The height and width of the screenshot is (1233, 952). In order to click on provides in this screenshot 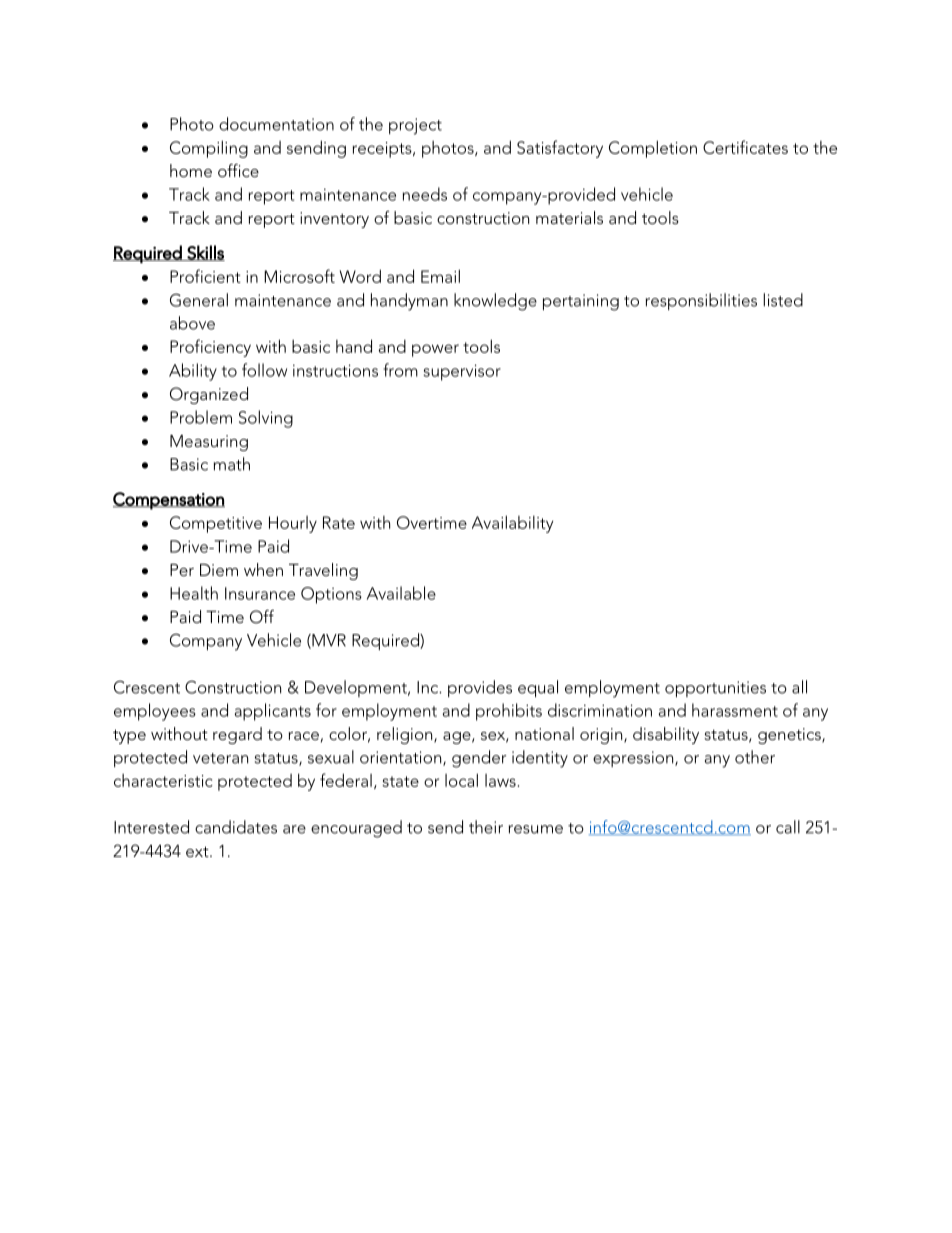, I will do `click(480, 688)`.
